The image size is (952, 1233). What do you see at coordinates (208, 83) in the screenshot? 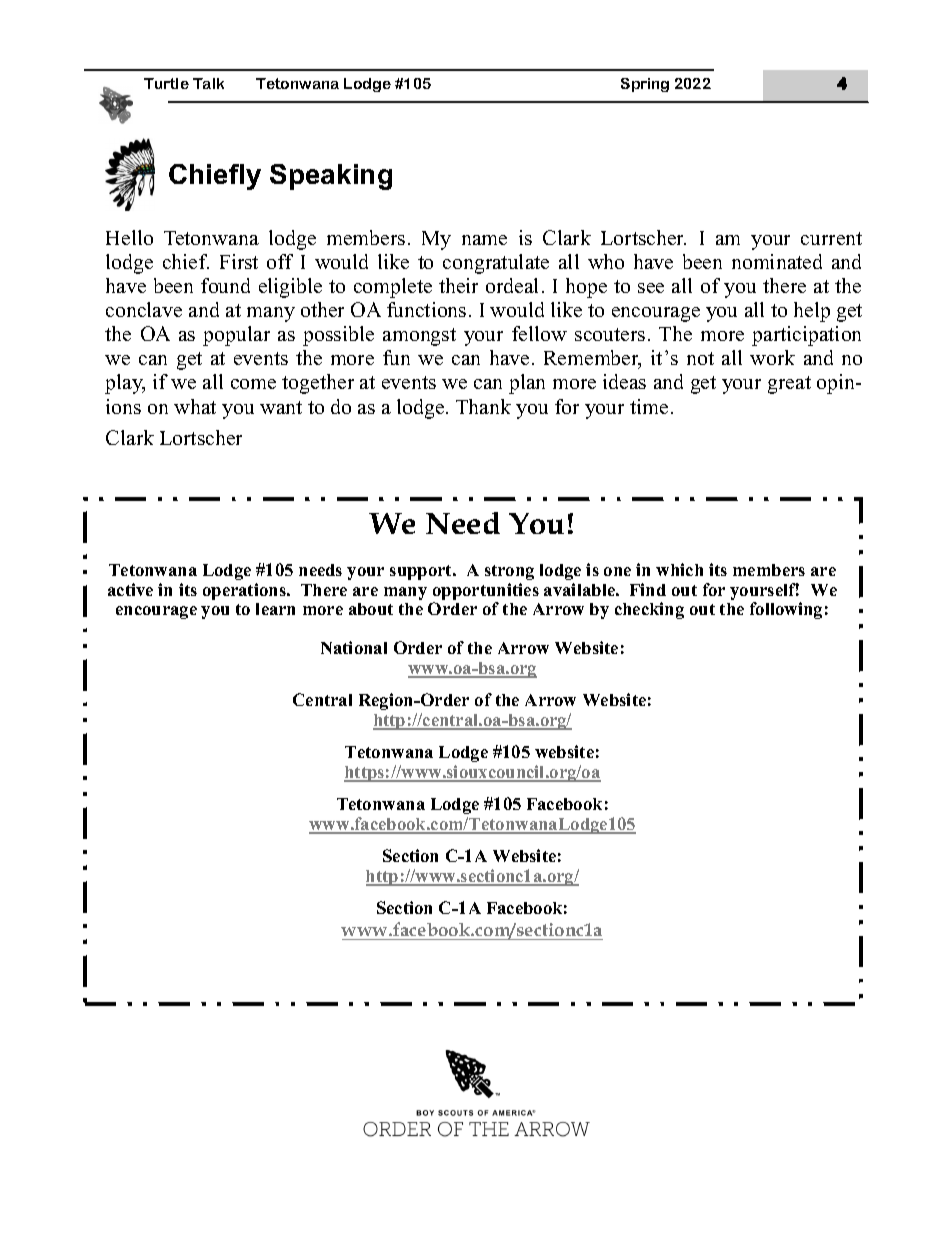
I see `Talk` at bounding box center [208, 83].
